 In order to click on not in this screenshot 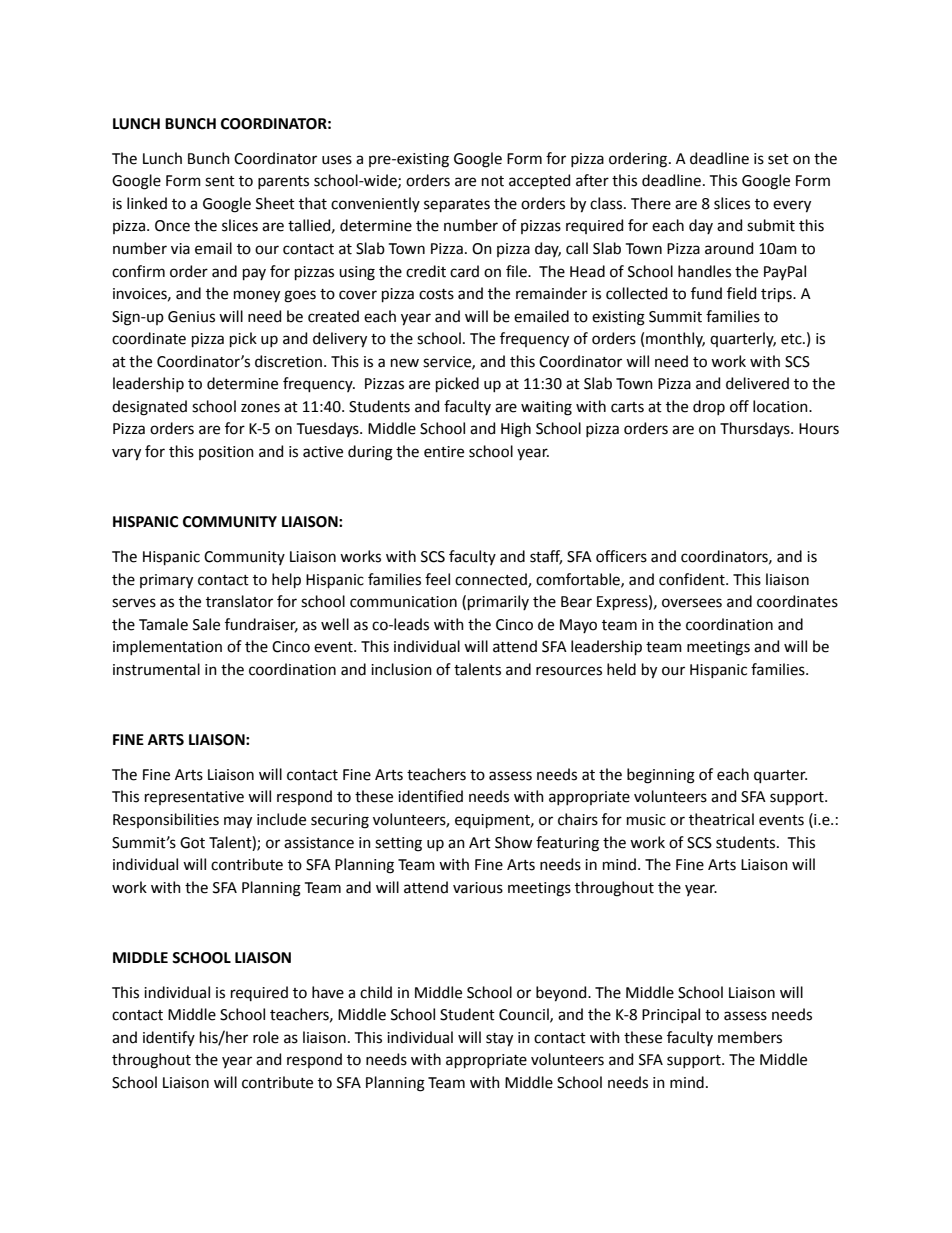, I will do `click(493, 181)`.
